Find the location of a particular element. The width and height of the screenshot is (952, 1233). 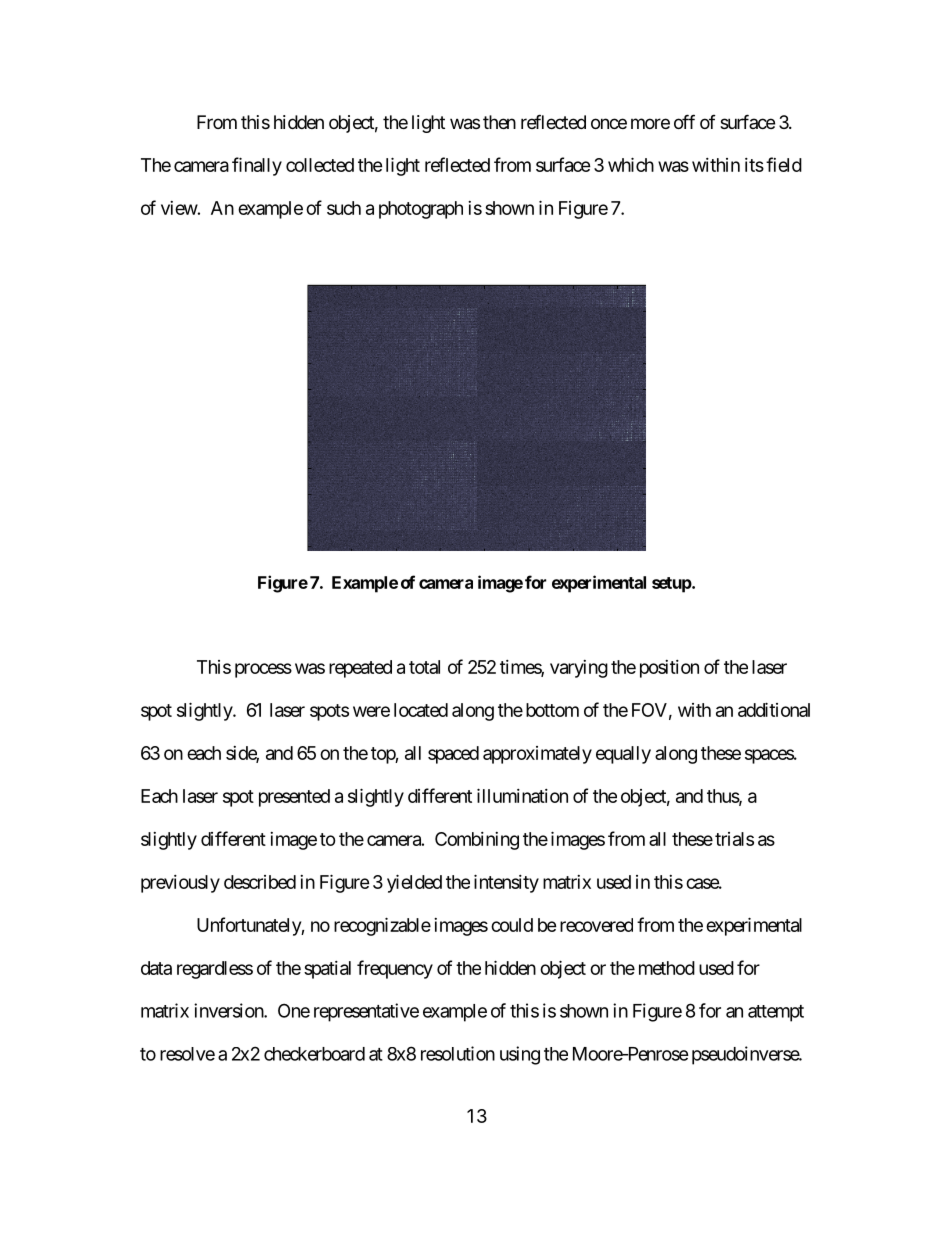

additional is located at coordinates (774, 709).
